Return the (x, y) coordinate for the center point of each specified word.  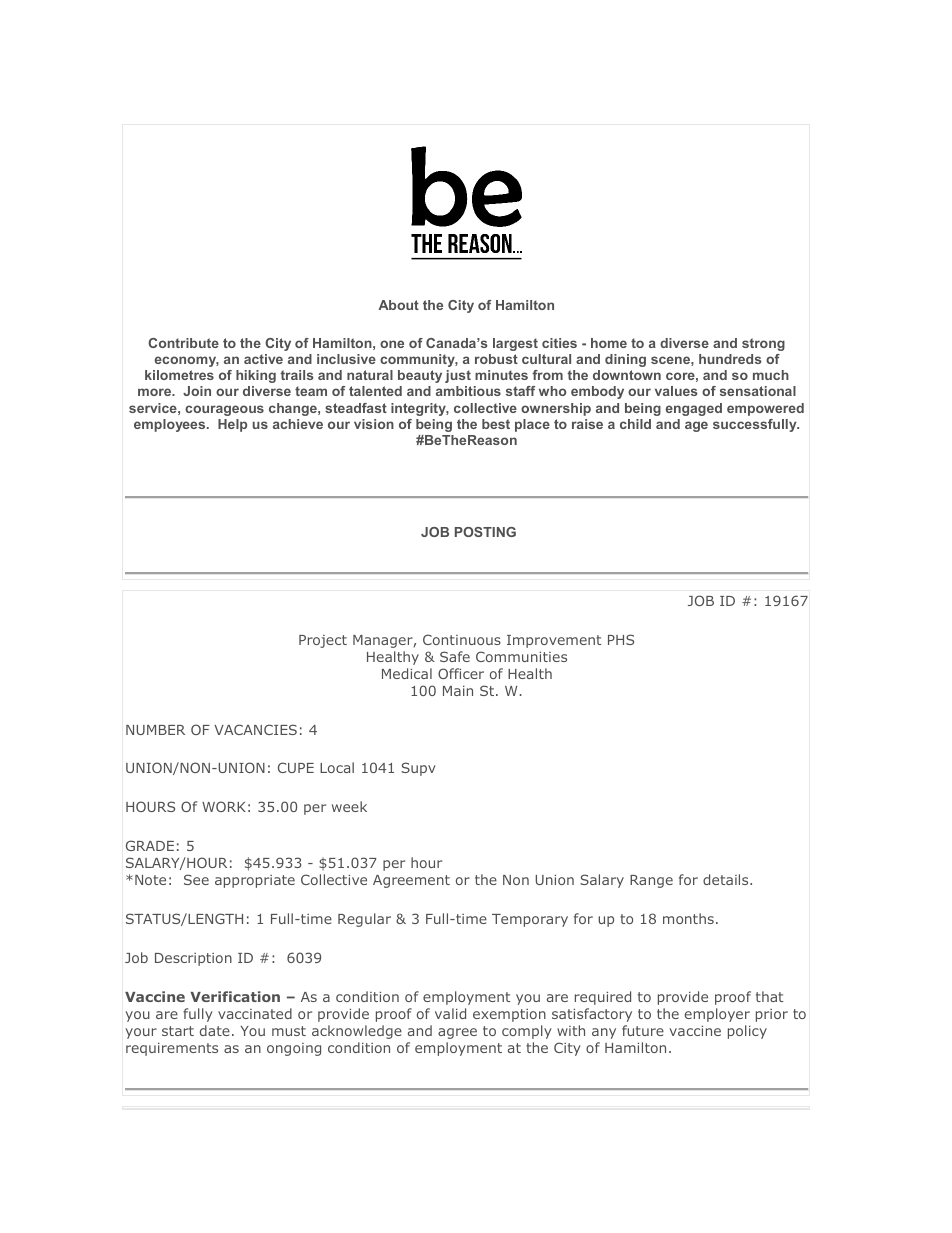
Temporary (530, 920)
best (496, 424)
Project (323, 641)
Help (232, 425)
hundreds (730, 359)
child (635, 424)
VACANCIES (255, 729)
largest (515, 344)
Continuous (462, 639)
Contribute (183, 343)
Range (651, 881)
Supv (418, 769)
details (727, 879)
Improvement (554, 641)
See (196, 879)
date (215, 1030)
